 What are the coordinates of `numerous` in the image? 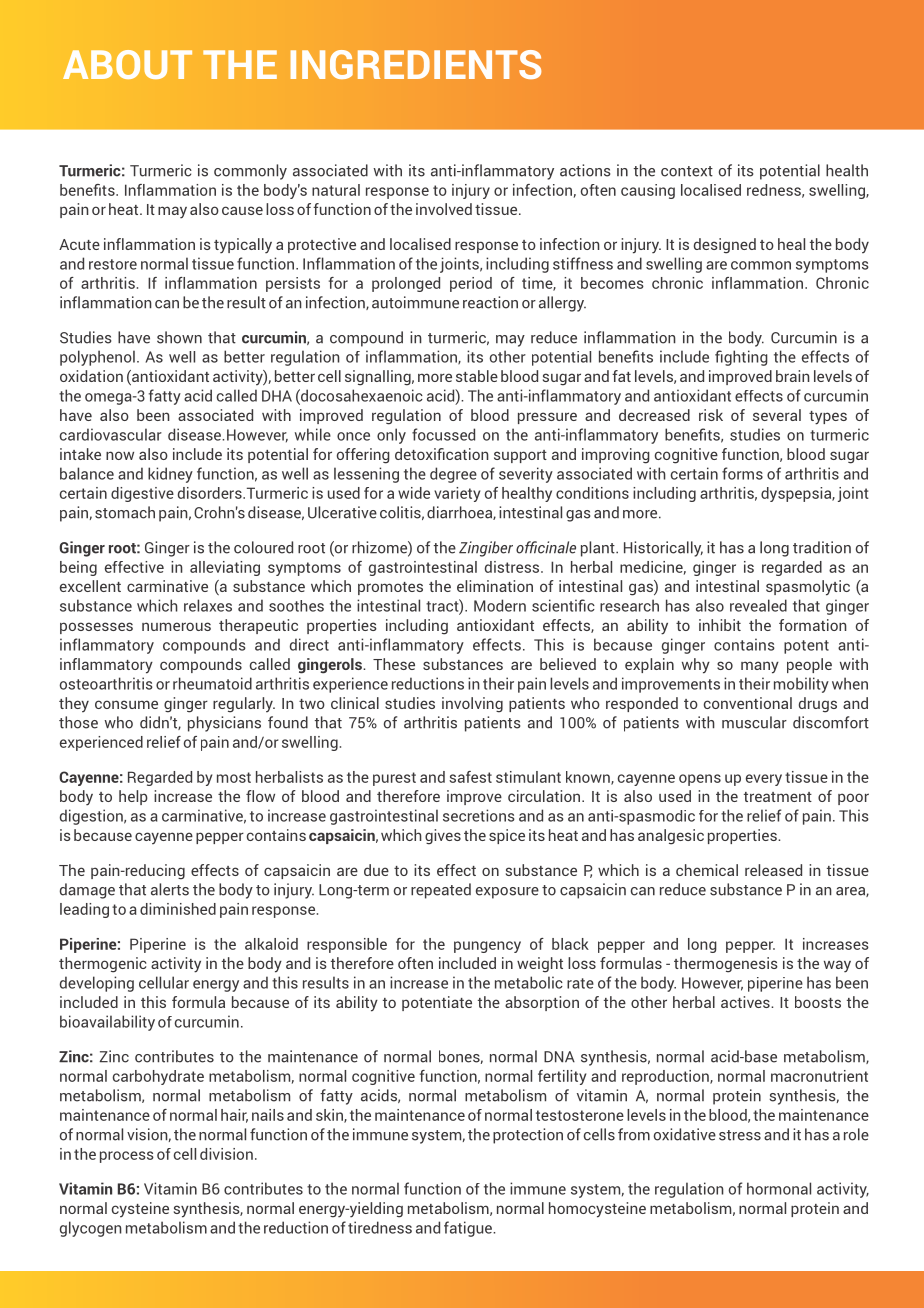 It's located at (176, 626).
